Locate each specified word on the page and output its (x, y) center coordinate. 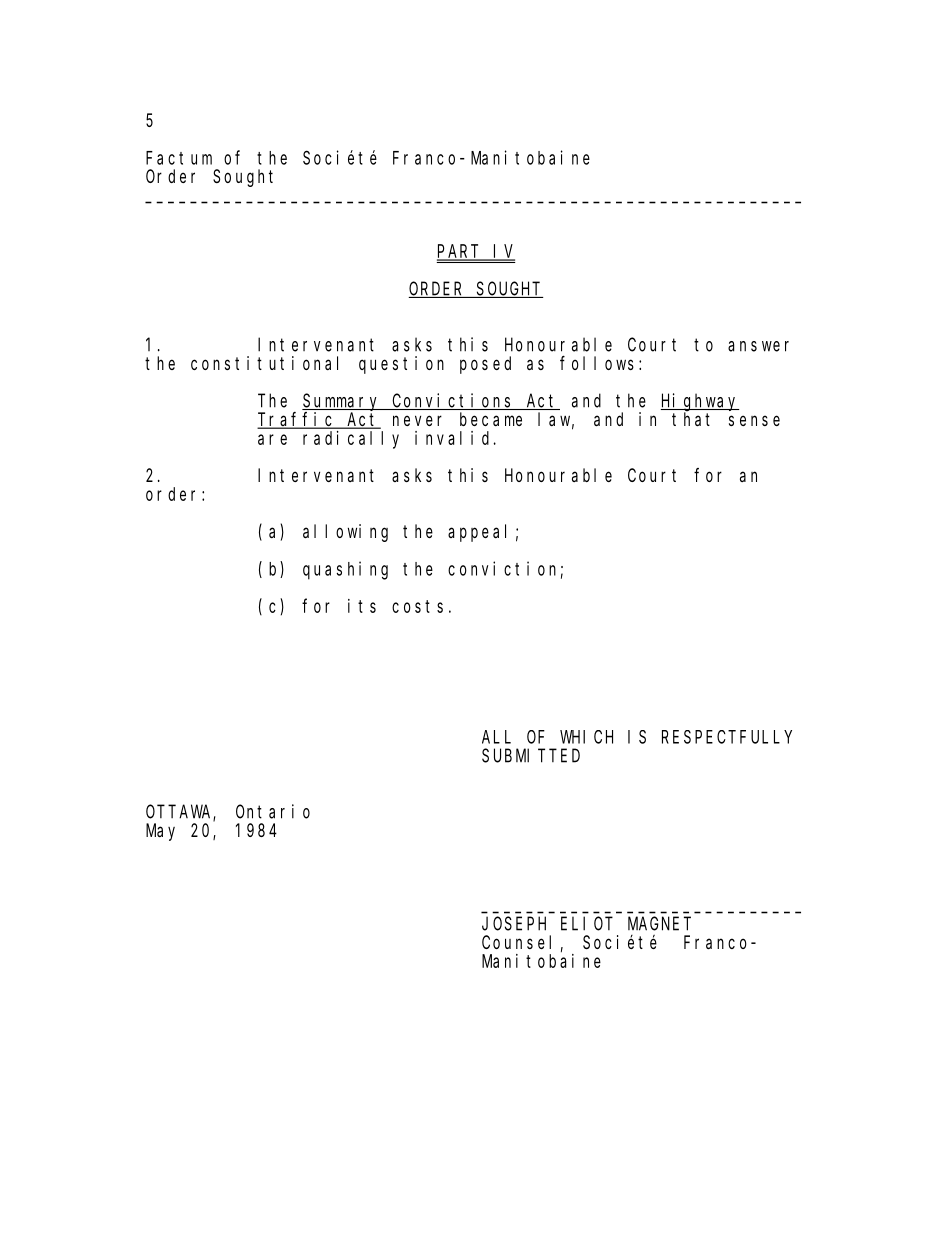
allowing (345, 533)
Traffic (297, 420)
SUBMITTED (531, 756)
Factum (179, 158)
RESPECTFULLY (727, 737)
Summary (342, 403)
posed (485, 365)
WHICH (586, 737)
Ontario (273, 811)
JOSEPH (514, 924)
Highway (700, 403)
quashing (345, 570)
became (491, 419)
